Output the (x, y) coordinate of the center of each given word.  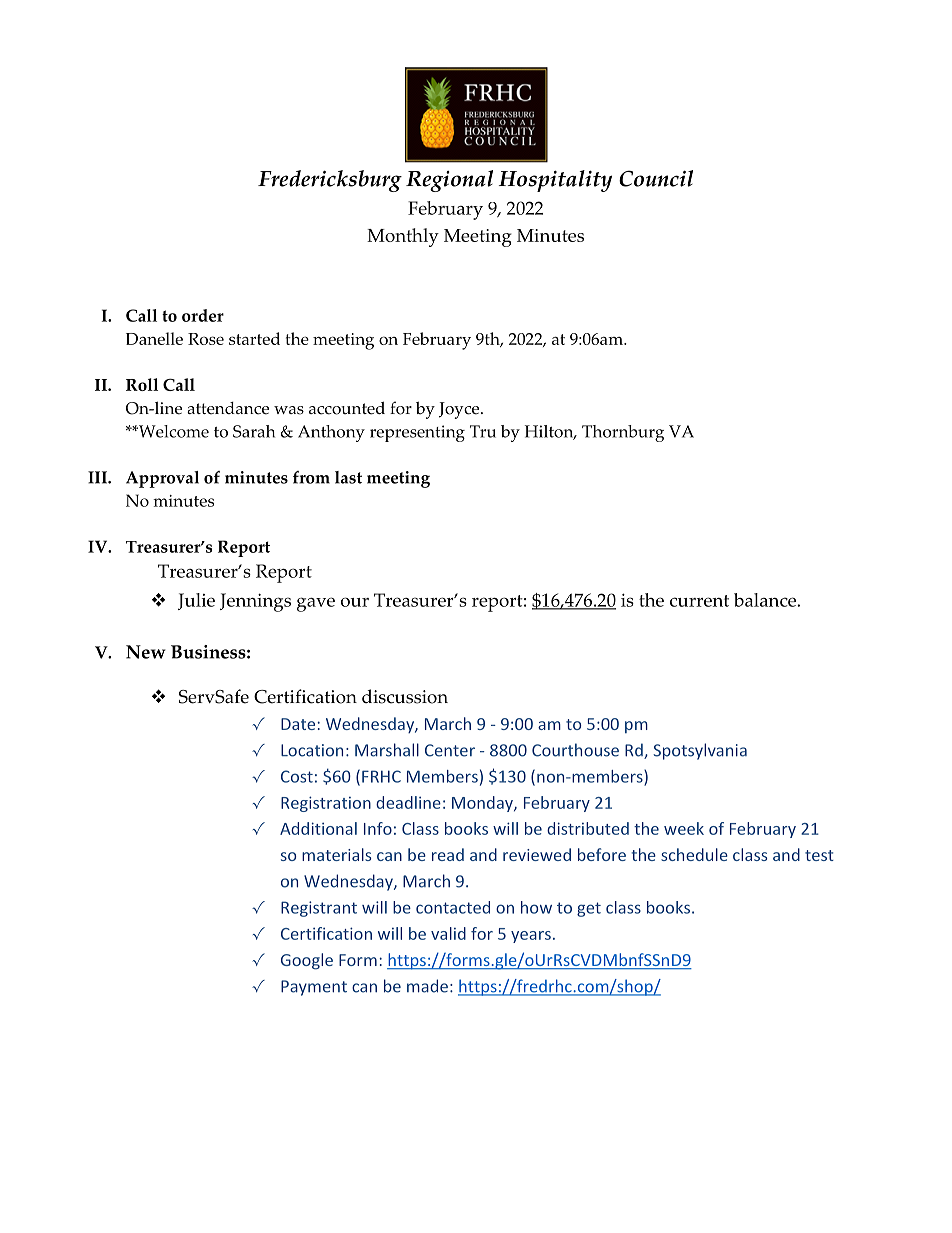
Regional (449, 181)
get (589, 909)
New (146, 652)
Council (656, 178)
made (427, 986)
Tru (483, 431)
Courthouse (575, 750)
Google (307, 961)
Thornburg (623, 433)
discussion (405, 696)
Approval (162, 479)
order (203, 315)
